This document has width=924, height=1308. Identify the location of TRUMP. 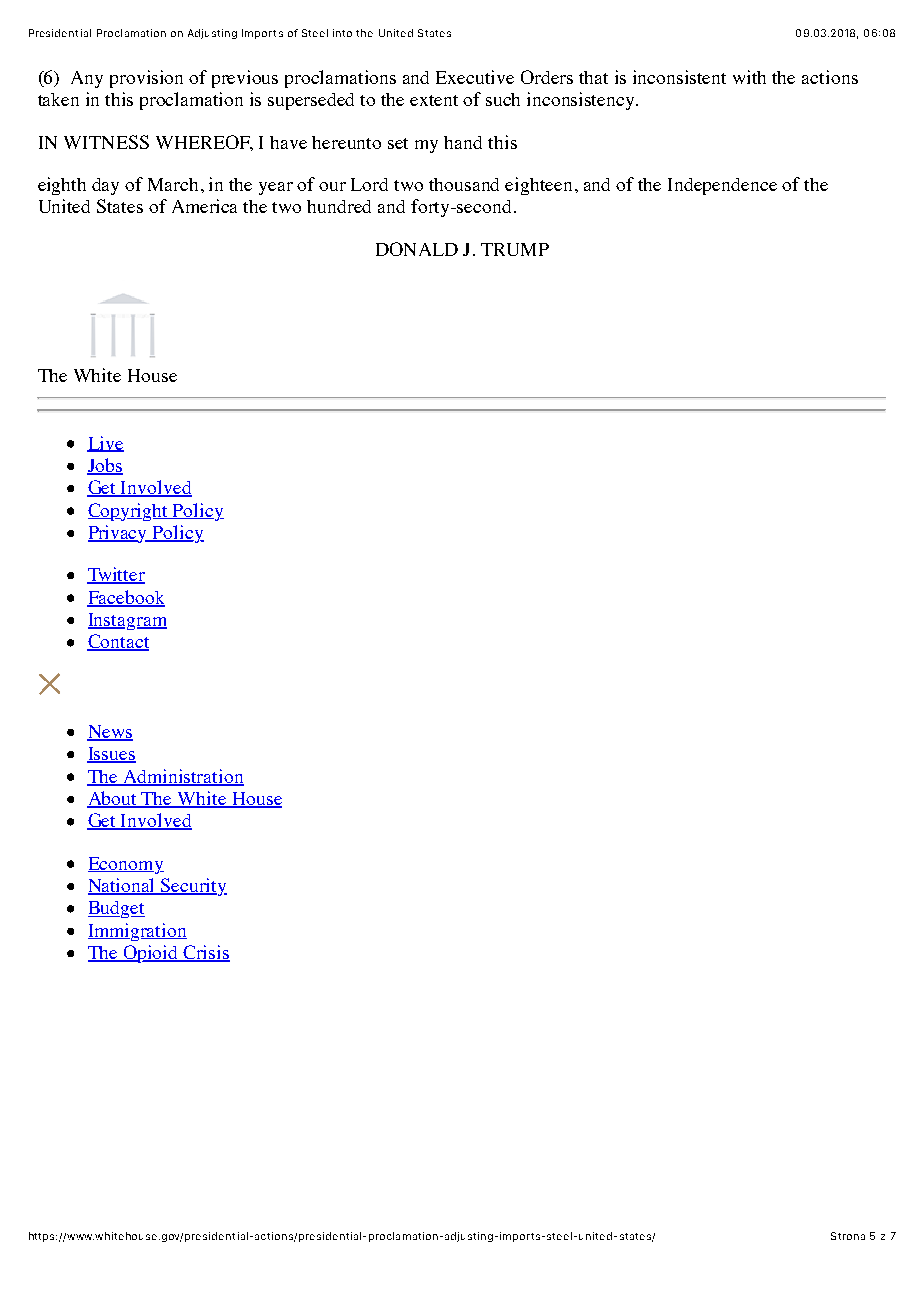
(515, 249).
